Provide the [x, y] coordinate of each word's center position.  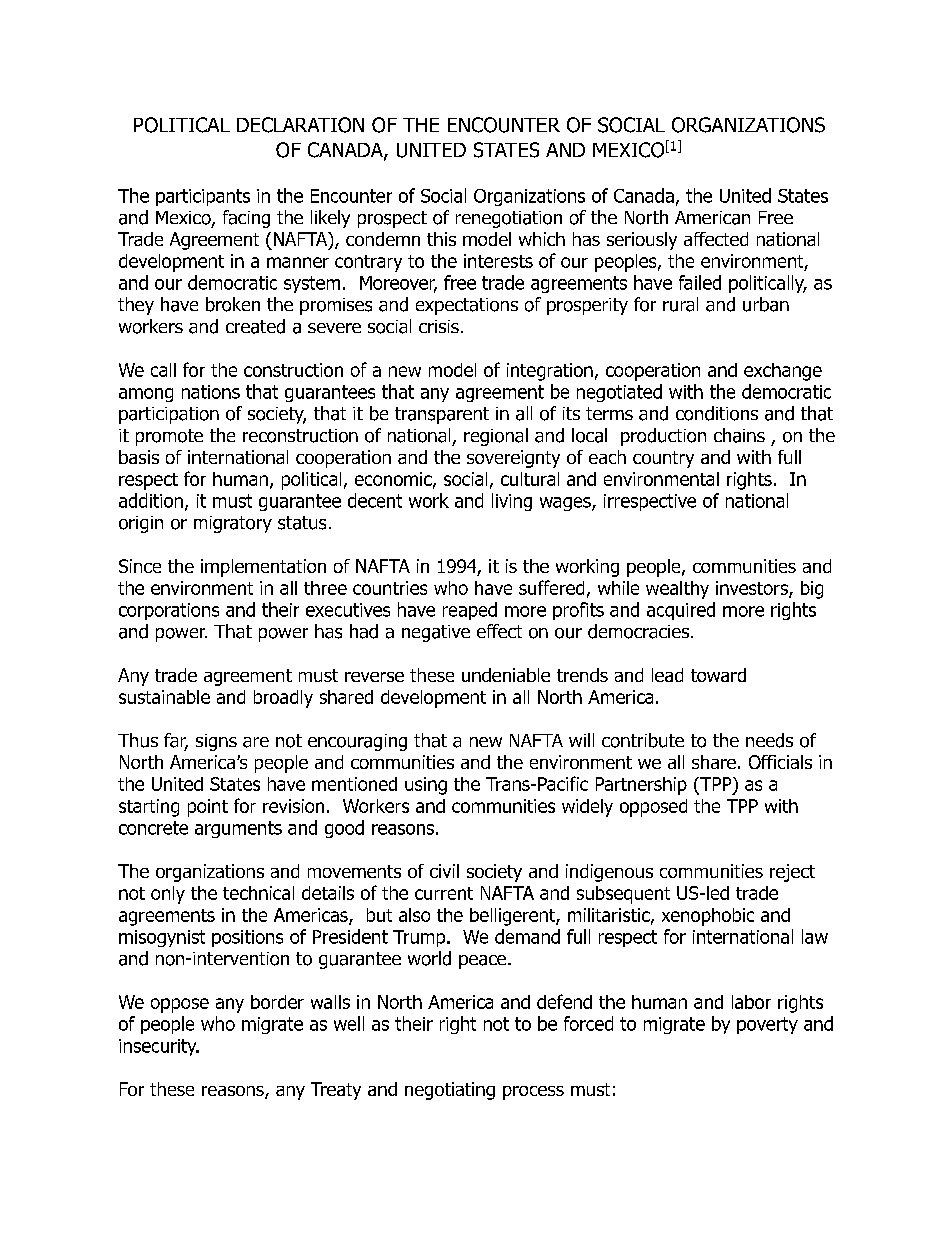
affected [716, 239]
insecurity [159, 1047]
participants [203, 197]
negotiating [450, 1091]
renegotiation [509, 219]
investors [753, 589]
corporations [169, 611]
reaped [470, 611]
